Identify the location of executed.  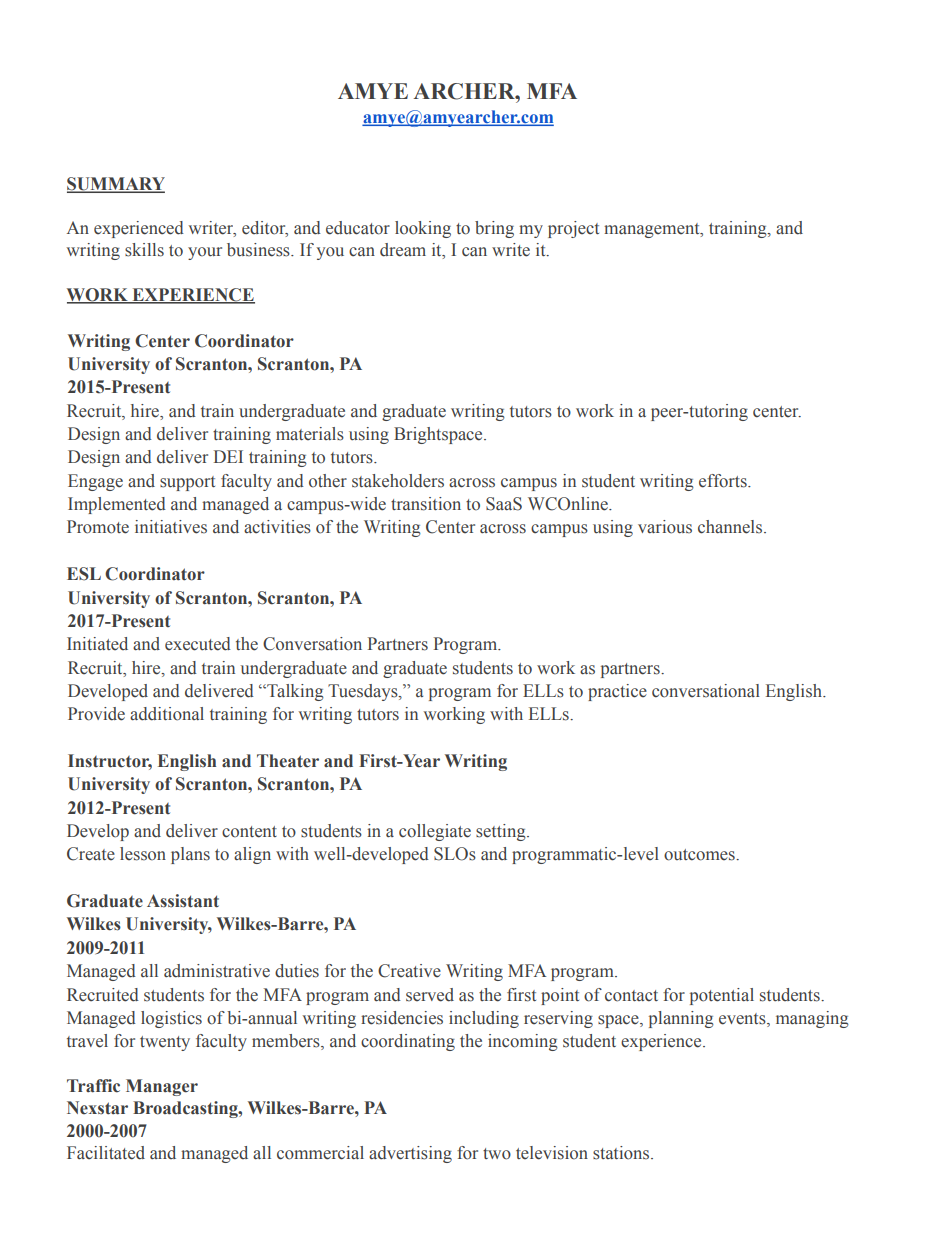
(198, 644).
